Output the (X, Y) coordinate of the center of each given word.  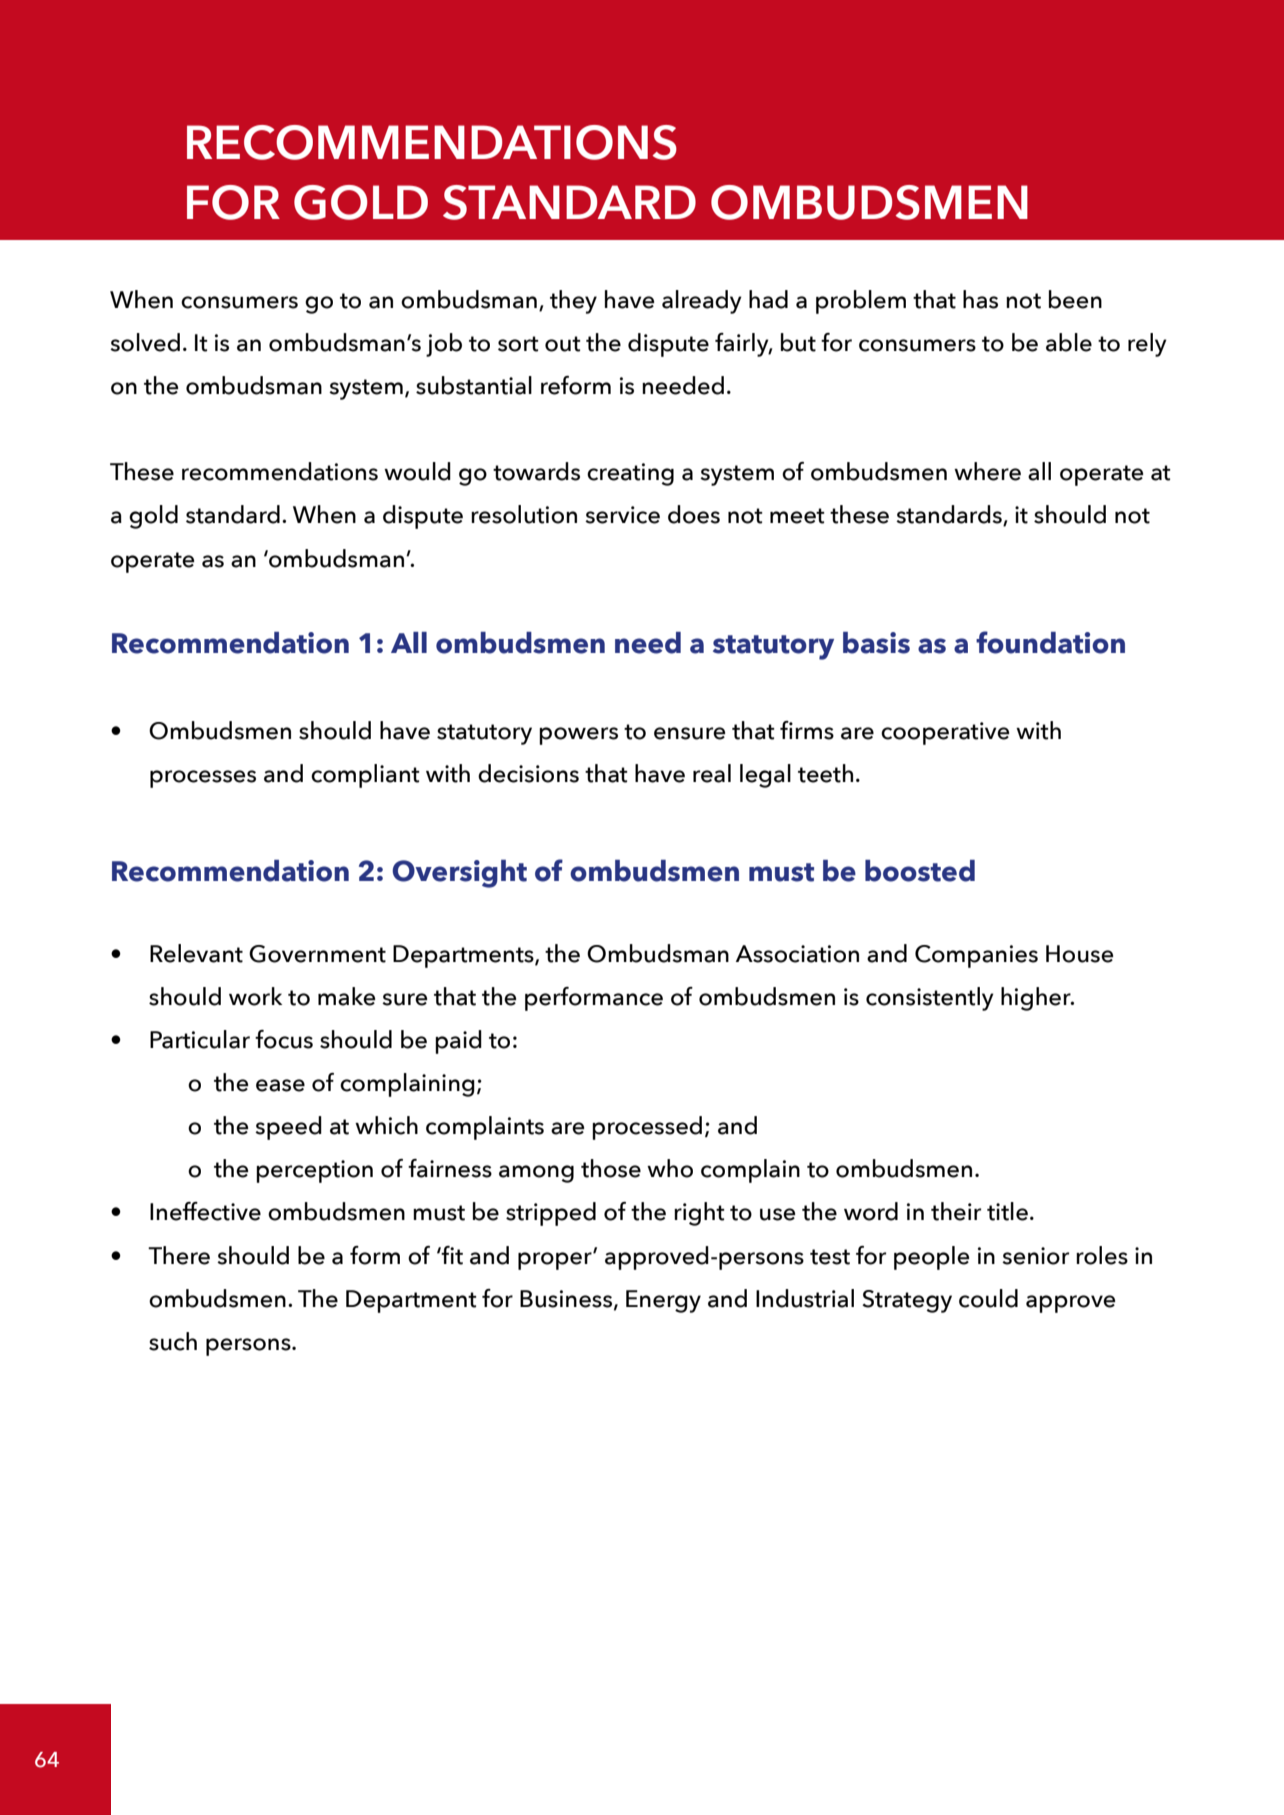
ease (280, 1085)
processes (203, 779)
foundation (1050, 642)
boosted (920, 871)
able (1069, 342)
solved (145, 342)
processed (647, 1128)
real (712, 773)
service (622, 515)
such (173, 1341)
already (702, 302)
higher (1037, 999)
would (417, 471)
